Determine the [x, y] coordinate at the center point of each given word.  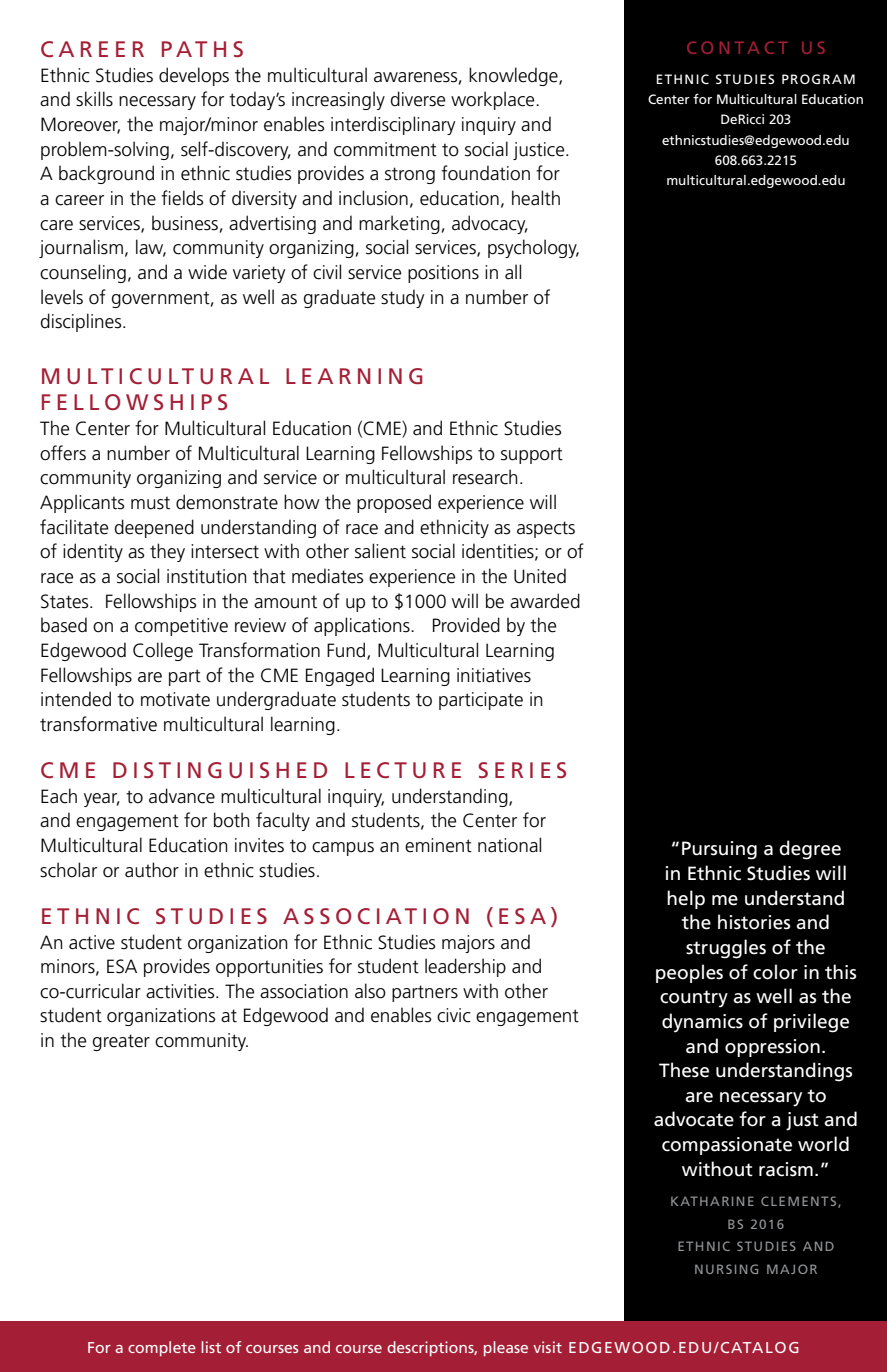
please [506, 1349]
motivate [175, 699]
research [485, 477]
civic [454, 1015]
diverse [418, 99]
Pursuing [719, 850]
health [536, 198]
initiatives [494, 675]
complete [162, 1349]
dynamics [702, 1023]
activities [181, 991]
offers [63, 453]
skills [94, 99]
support [532, 455]
